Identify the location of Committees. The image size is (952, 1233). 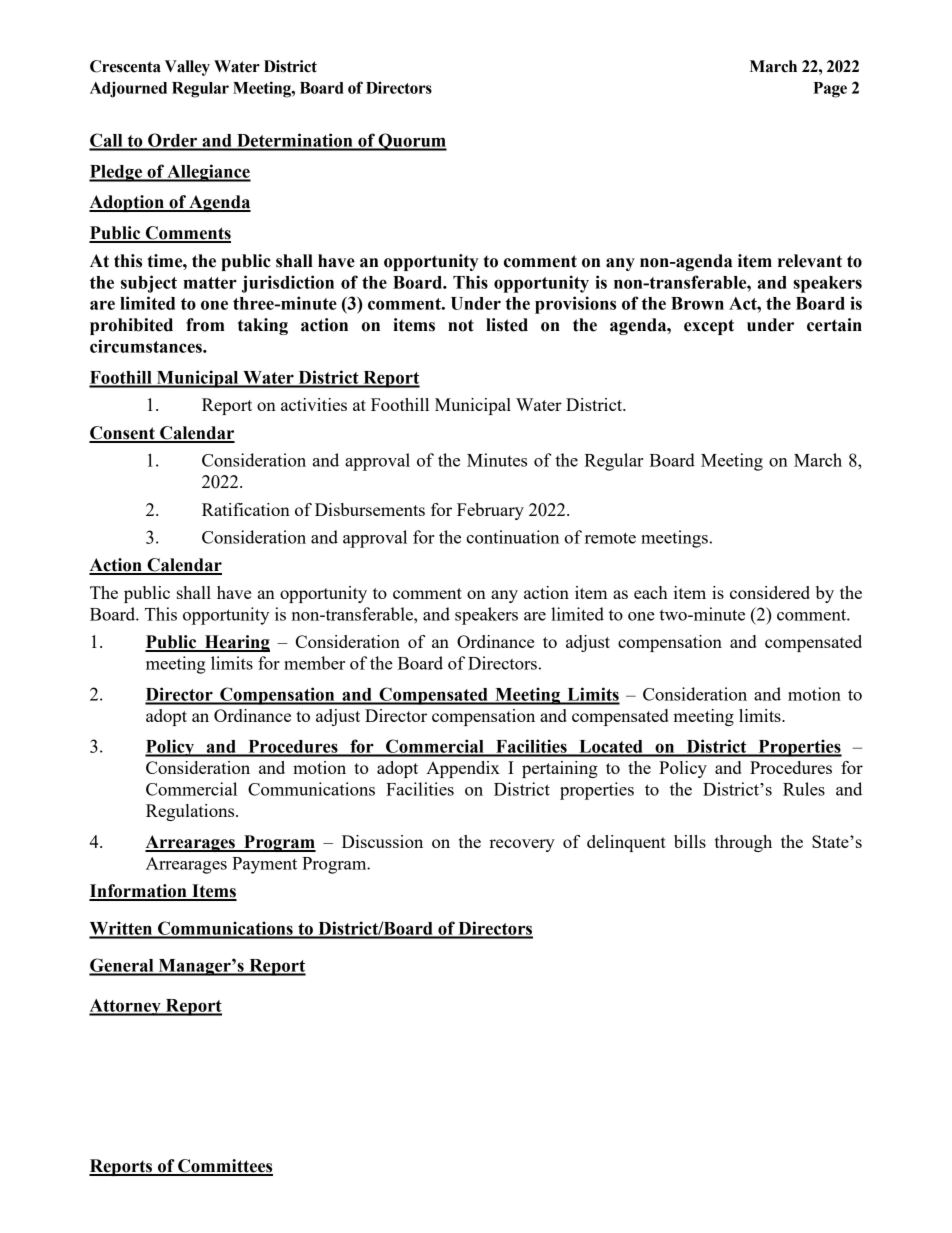
(224, 1167).
